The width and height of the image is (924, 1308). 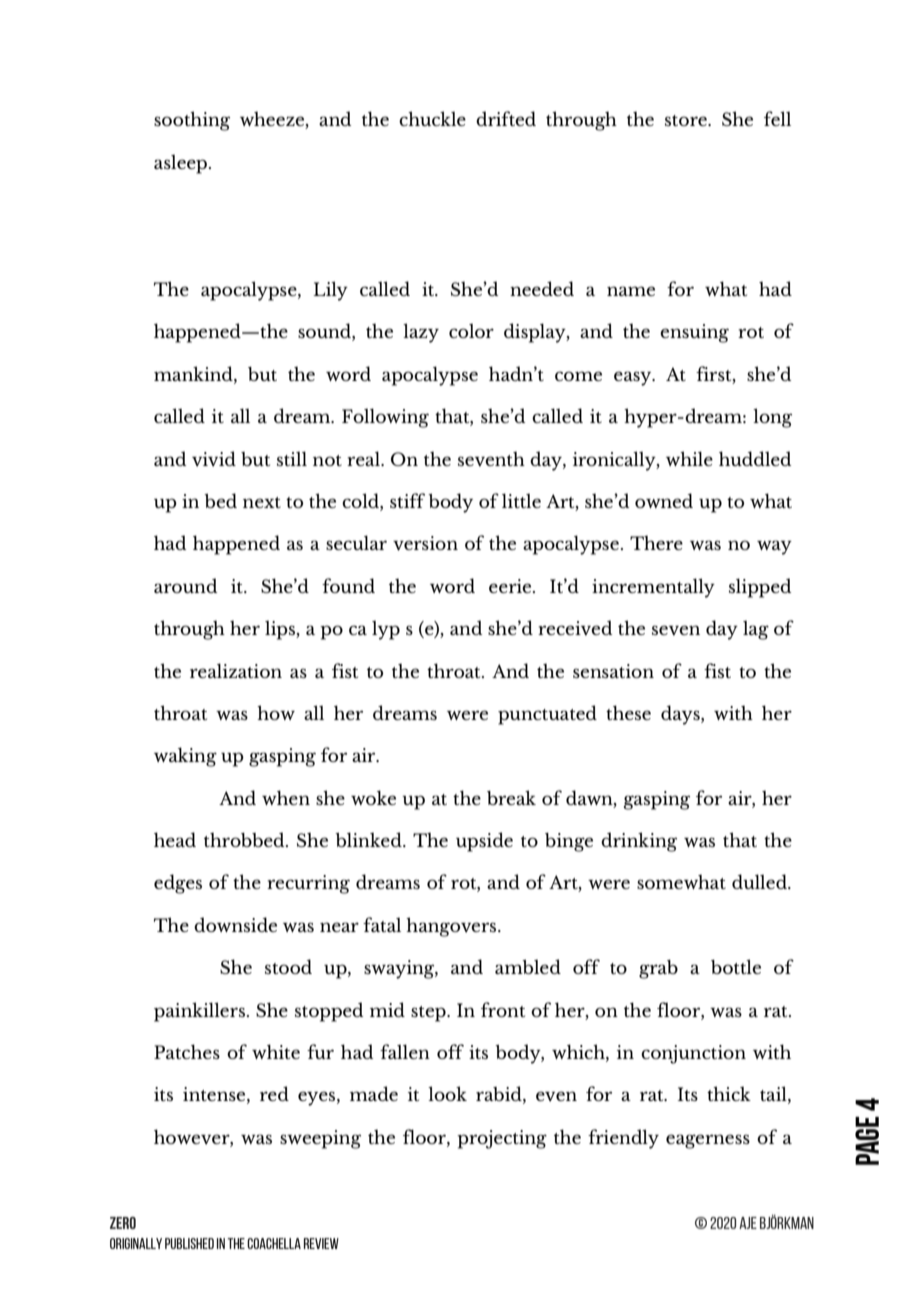 What do you see at coordinates (189, 1243) in the image?
I see `published` at bounding box center [189, 1243].
